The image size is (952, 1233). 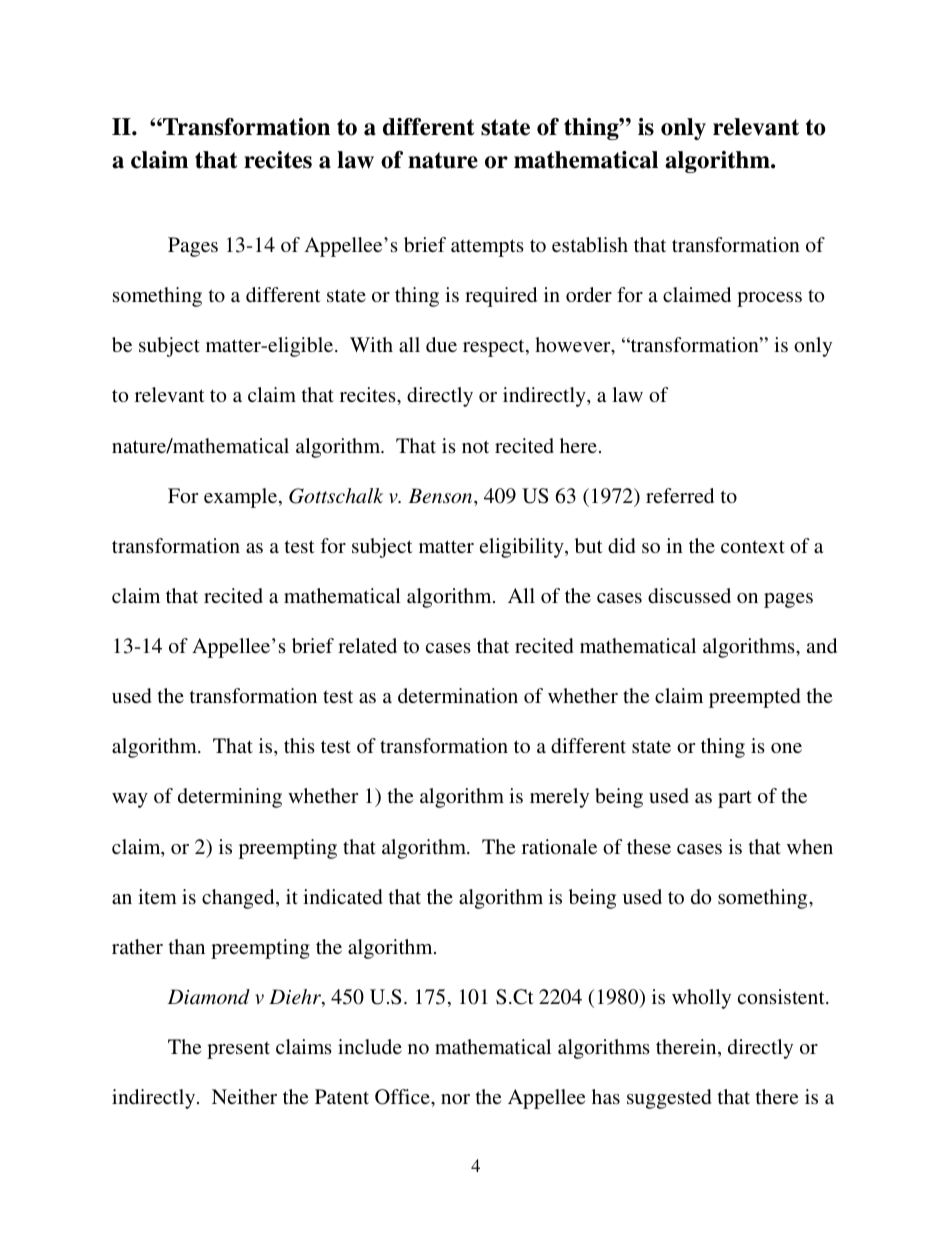 I want to click on determining, so click(x=230, y=798).
